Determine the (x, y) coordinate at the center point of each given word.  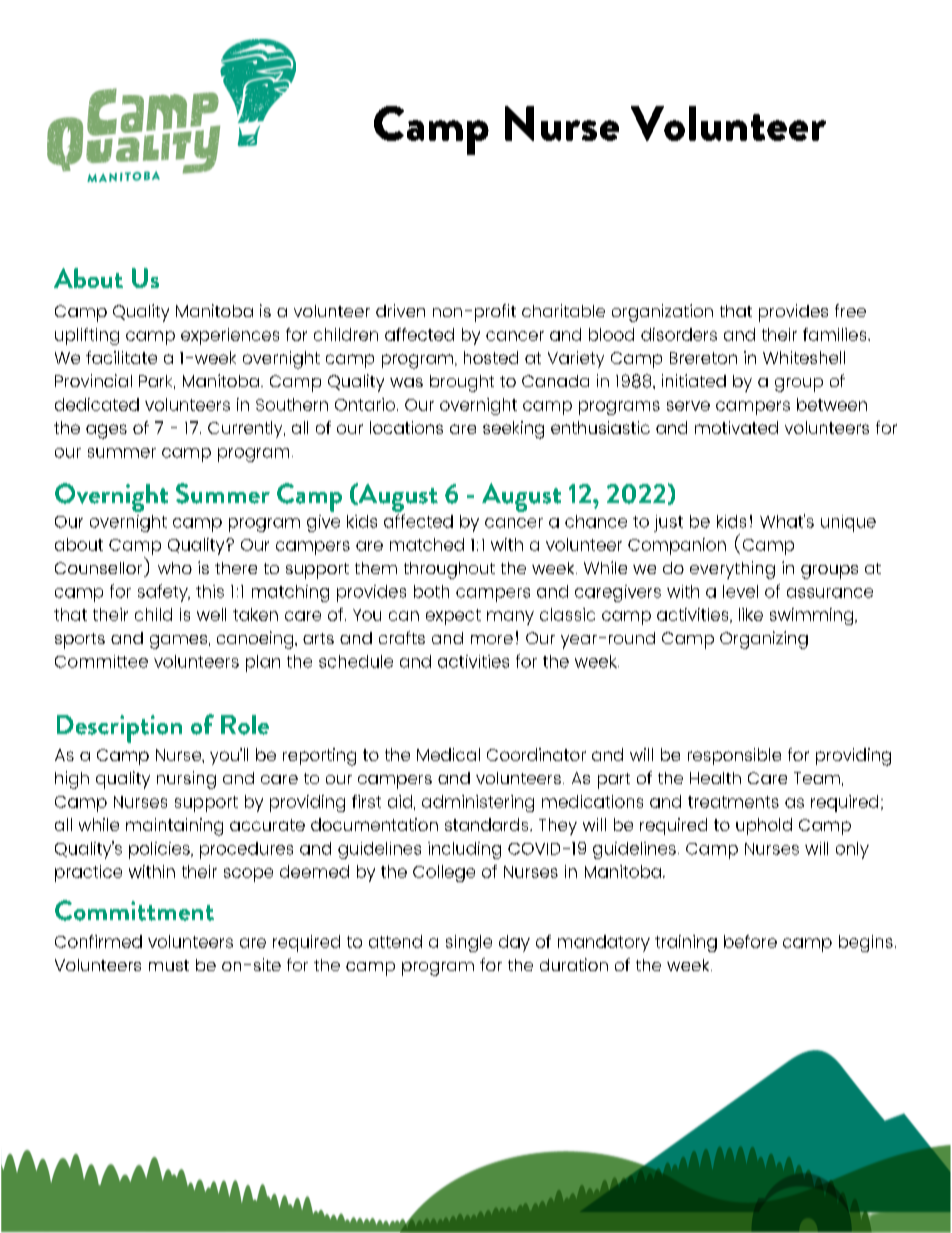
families (836, 334)
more (492, 639)
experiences (230, 336)
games (178, 642)
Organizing (764, 640)
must (169, 965)
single (469, 943)
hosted (491, 357)
